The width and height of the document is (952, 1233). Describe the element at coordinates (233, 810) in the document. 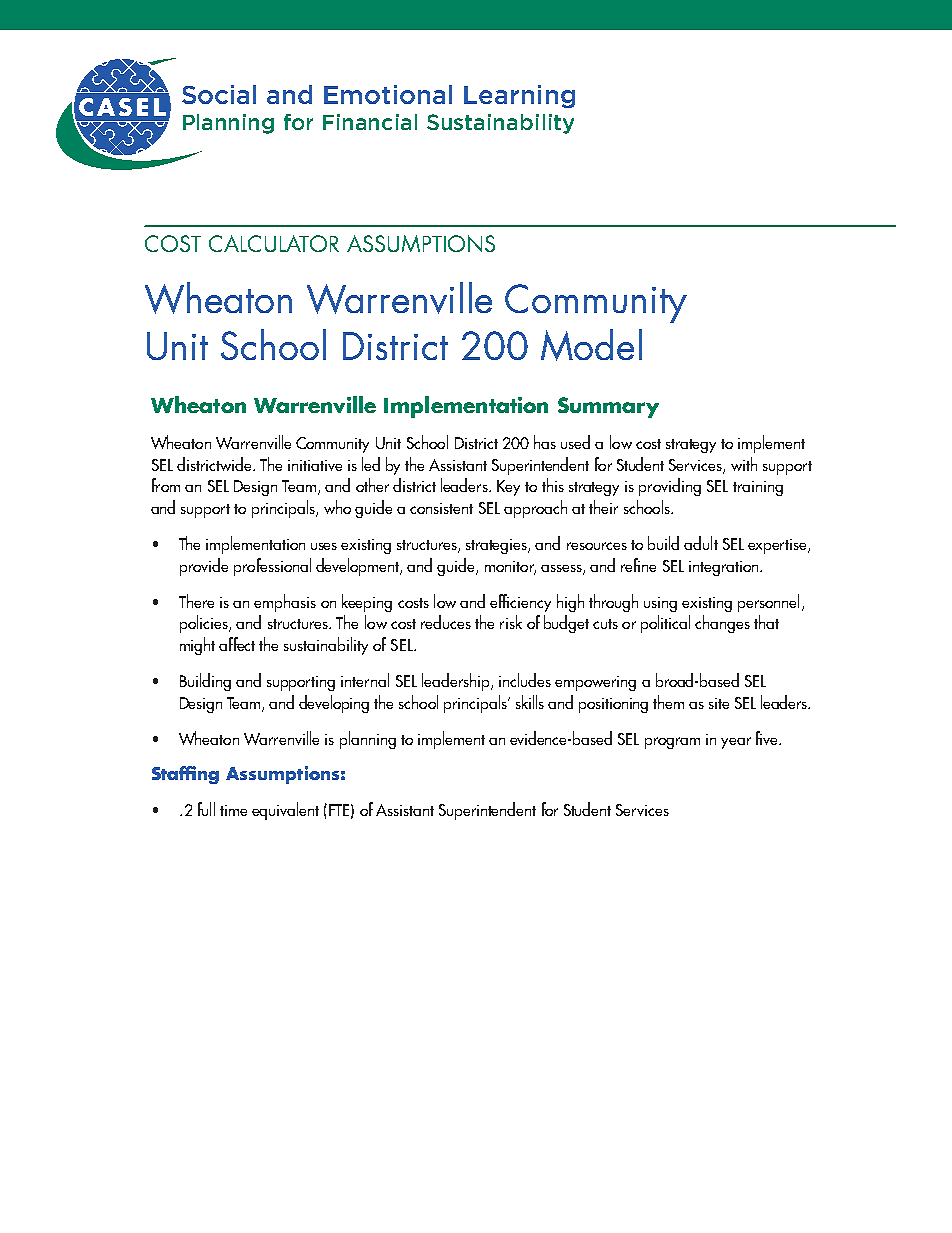

I see `time` at that location.
